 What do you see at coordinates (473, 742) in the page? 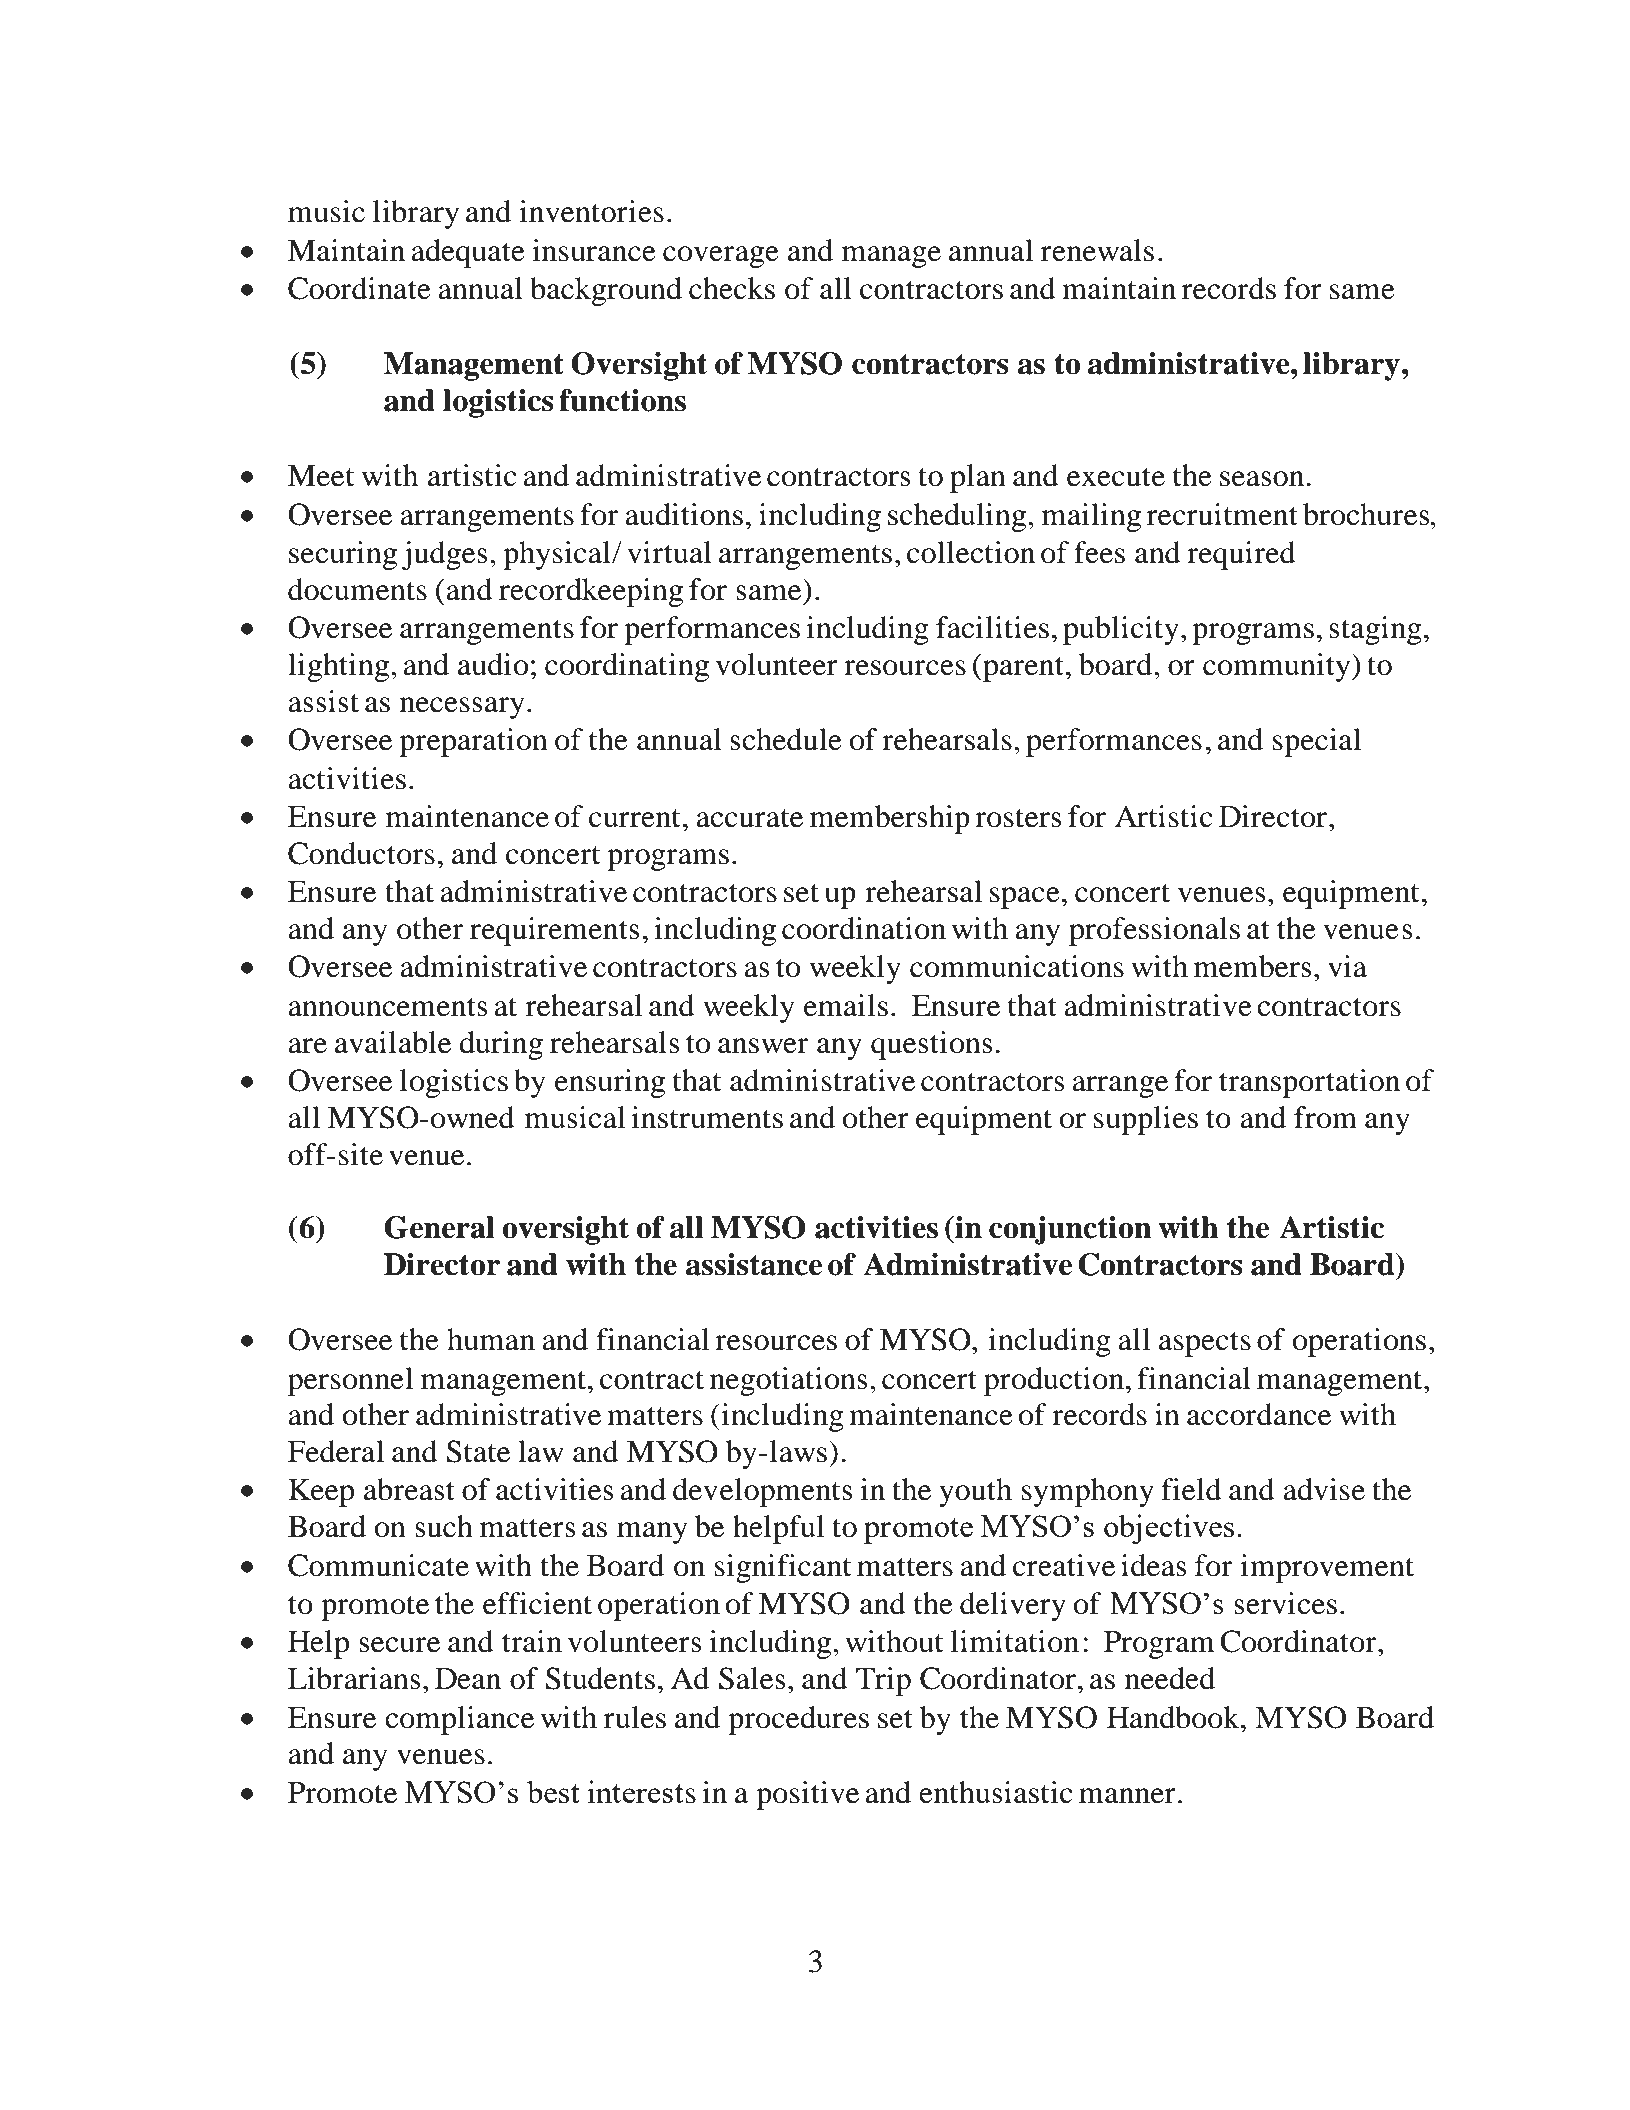
I see `preparation` at bounding box center [473, 742].
